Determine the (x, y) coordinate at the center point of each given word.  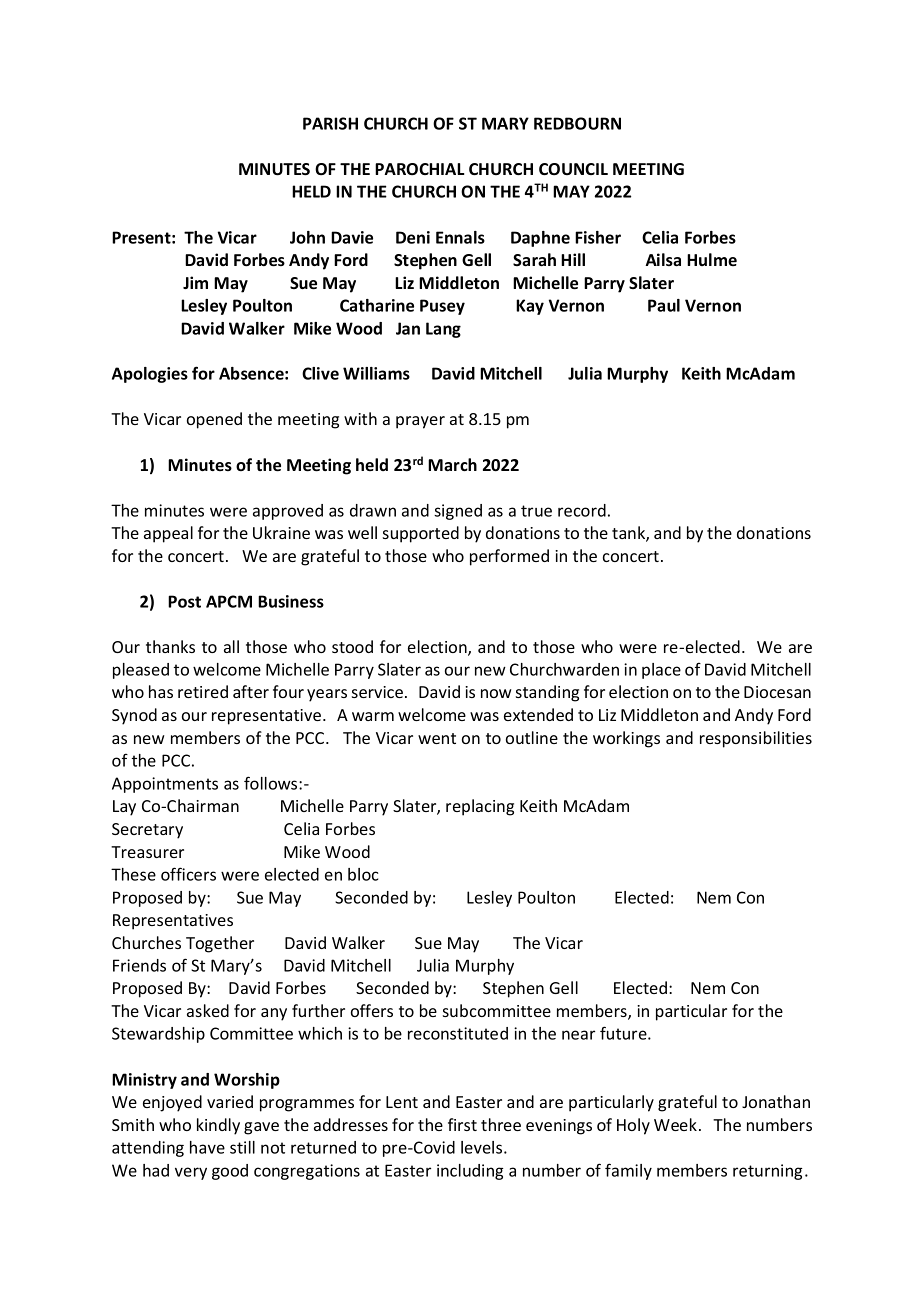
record (582, 510)
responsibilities (756, 739)
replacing (480, 807)
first (462, 1124)
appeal (168, 534)
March (452, 465)
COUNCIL (573, 169)
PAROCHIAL (419, 169)
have (207, 1147)
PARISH (330, 123)
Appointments (165, 785)
